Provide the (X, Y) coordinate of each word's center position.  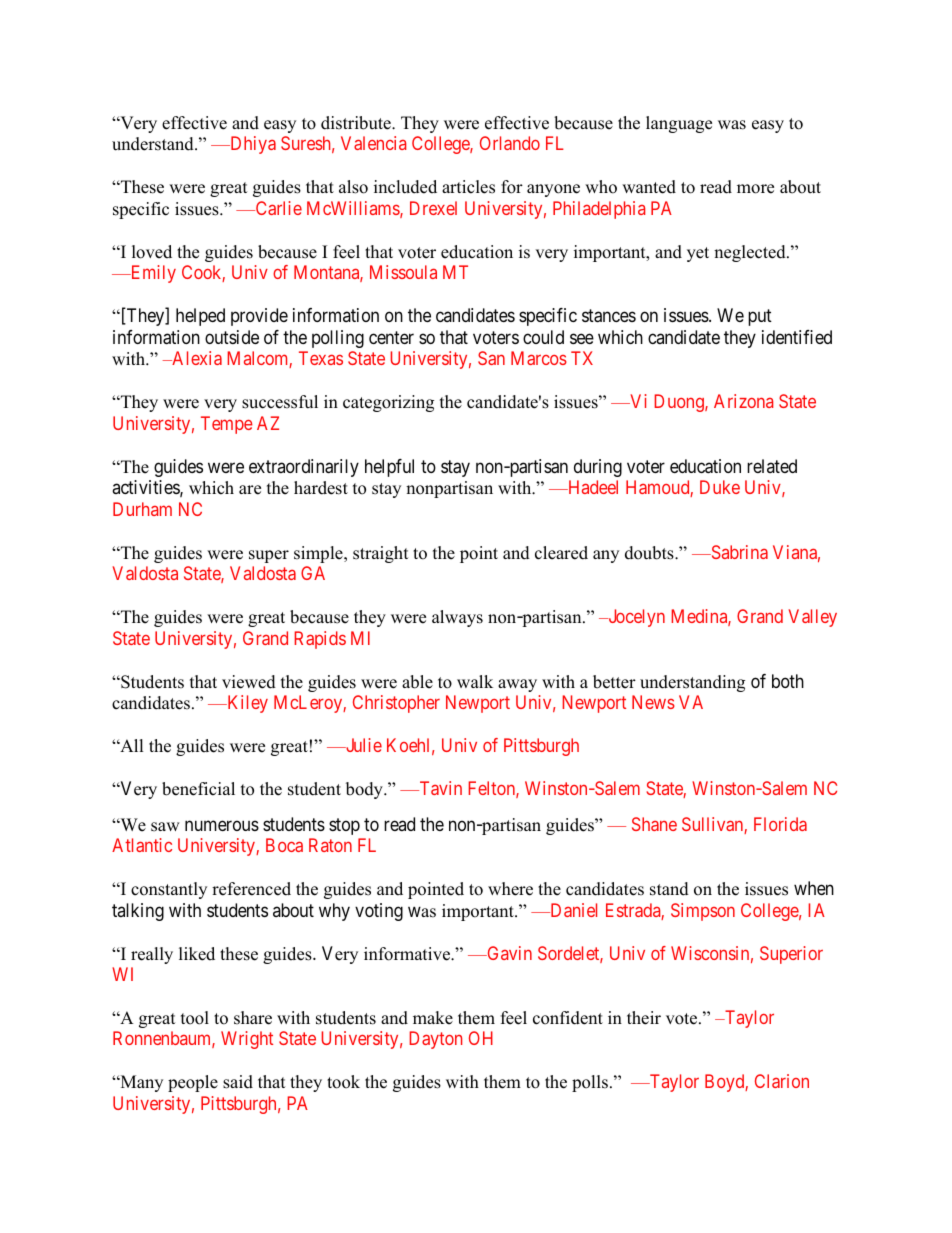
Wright (247, 1040)
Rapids (320, 640)
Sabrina (738, 552)
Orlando (510, 143)
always (457, 618)
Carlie (277, 208)
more (755, 189)
